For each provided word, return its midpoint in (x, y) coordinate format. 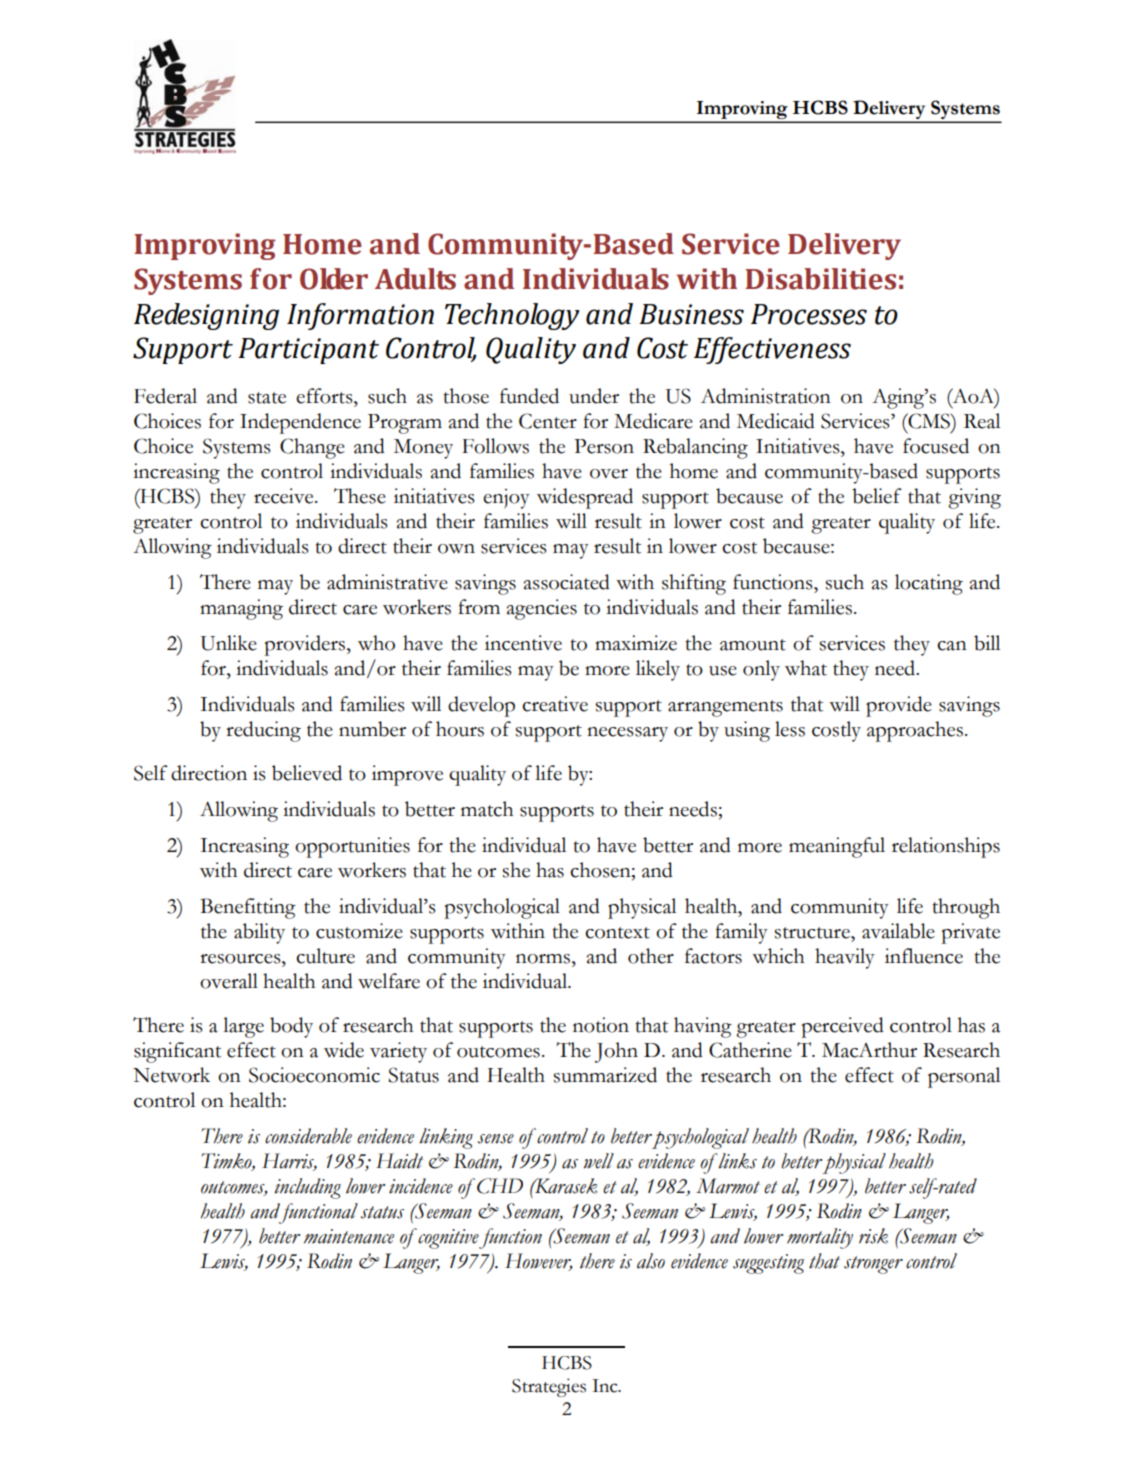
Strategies (549, 1387)
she (516, 870)
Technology (512, 316)
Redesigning (206, 316)
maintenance (349, 1236)
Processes (809, 314)
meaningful (837, 847)
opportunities (352, 847)
